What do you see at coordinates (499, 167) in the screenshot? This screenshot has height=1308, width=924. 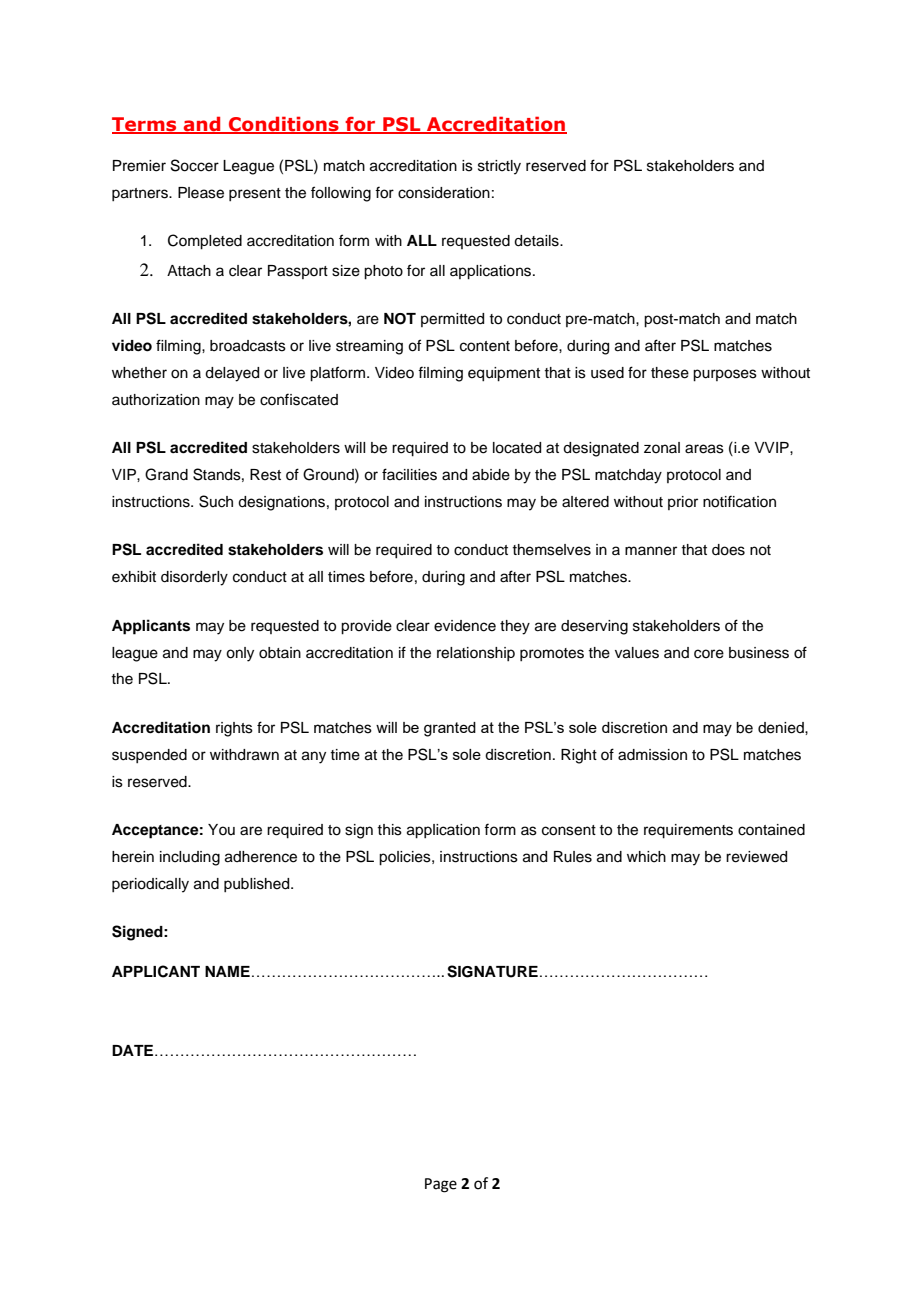 I see `strictly` at bounding box center [499, 167].
